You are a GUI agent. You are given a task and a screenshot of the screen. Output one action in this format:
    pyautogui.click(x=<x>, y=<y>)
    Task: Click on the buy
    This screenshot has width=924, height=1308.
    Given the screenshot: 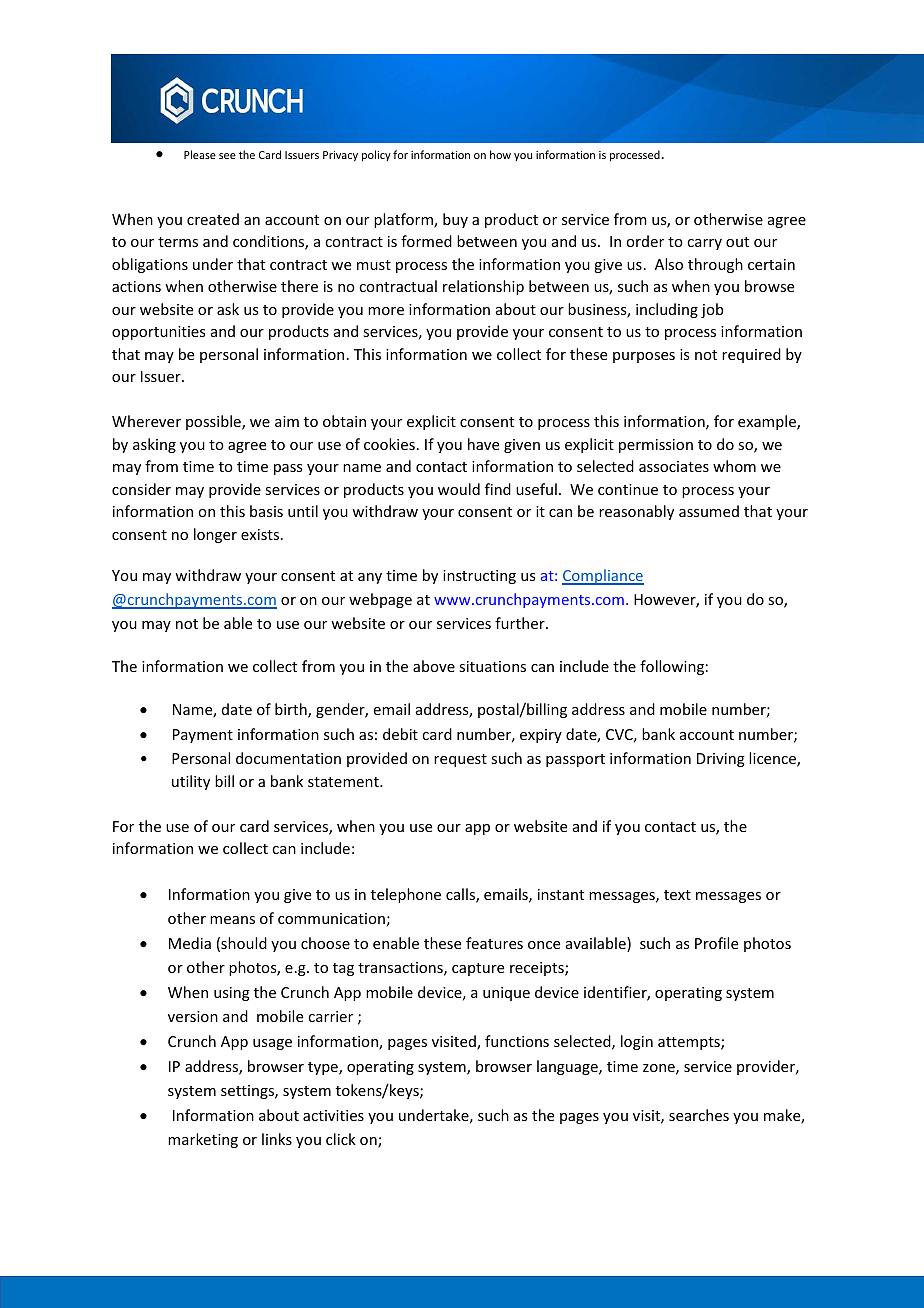 What is the action you would take?
    pyautogui.click(x=455, y=220)
